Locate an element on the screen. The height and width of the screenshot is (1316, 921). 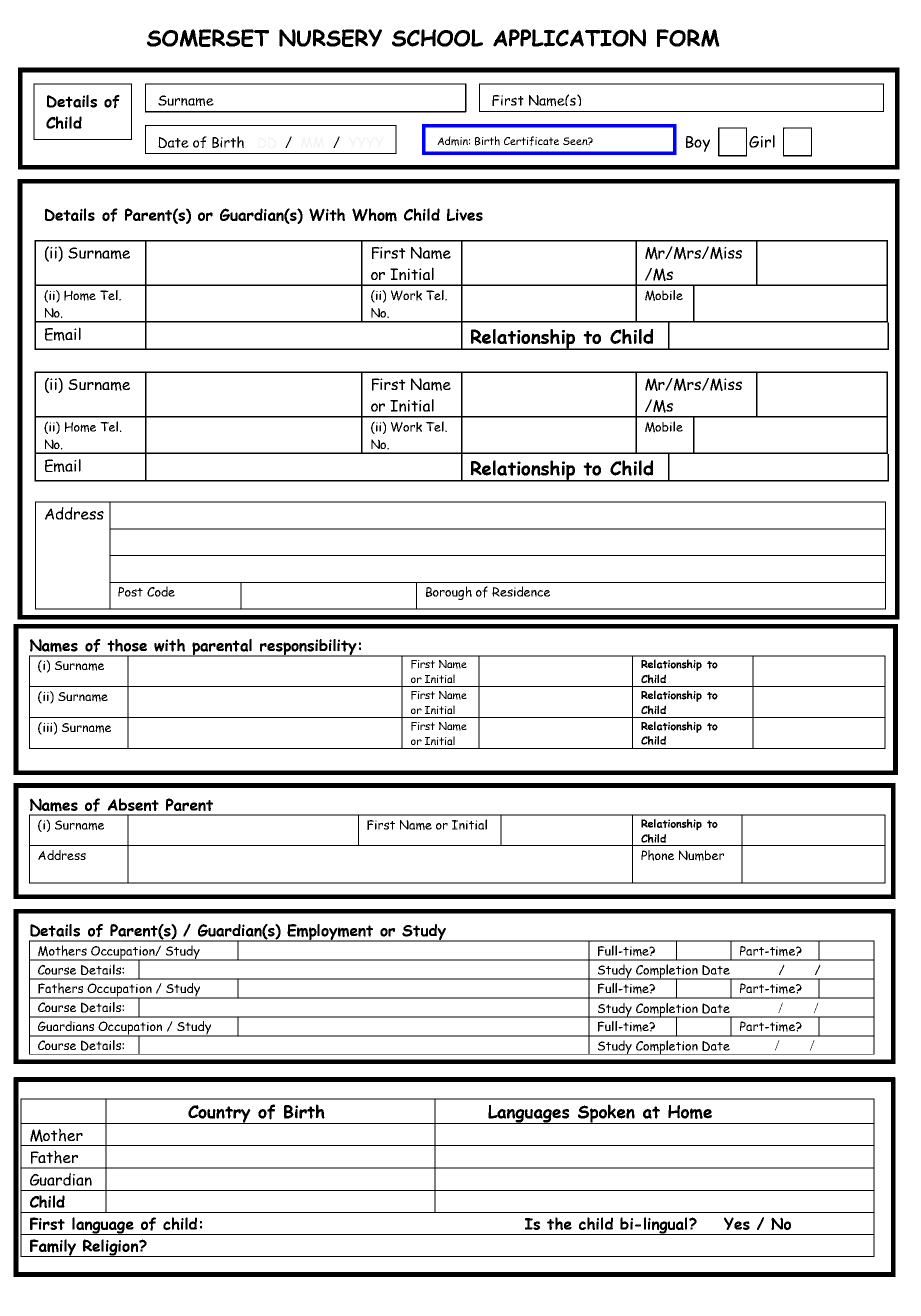
Residence is located at coordinates (521, 591).
